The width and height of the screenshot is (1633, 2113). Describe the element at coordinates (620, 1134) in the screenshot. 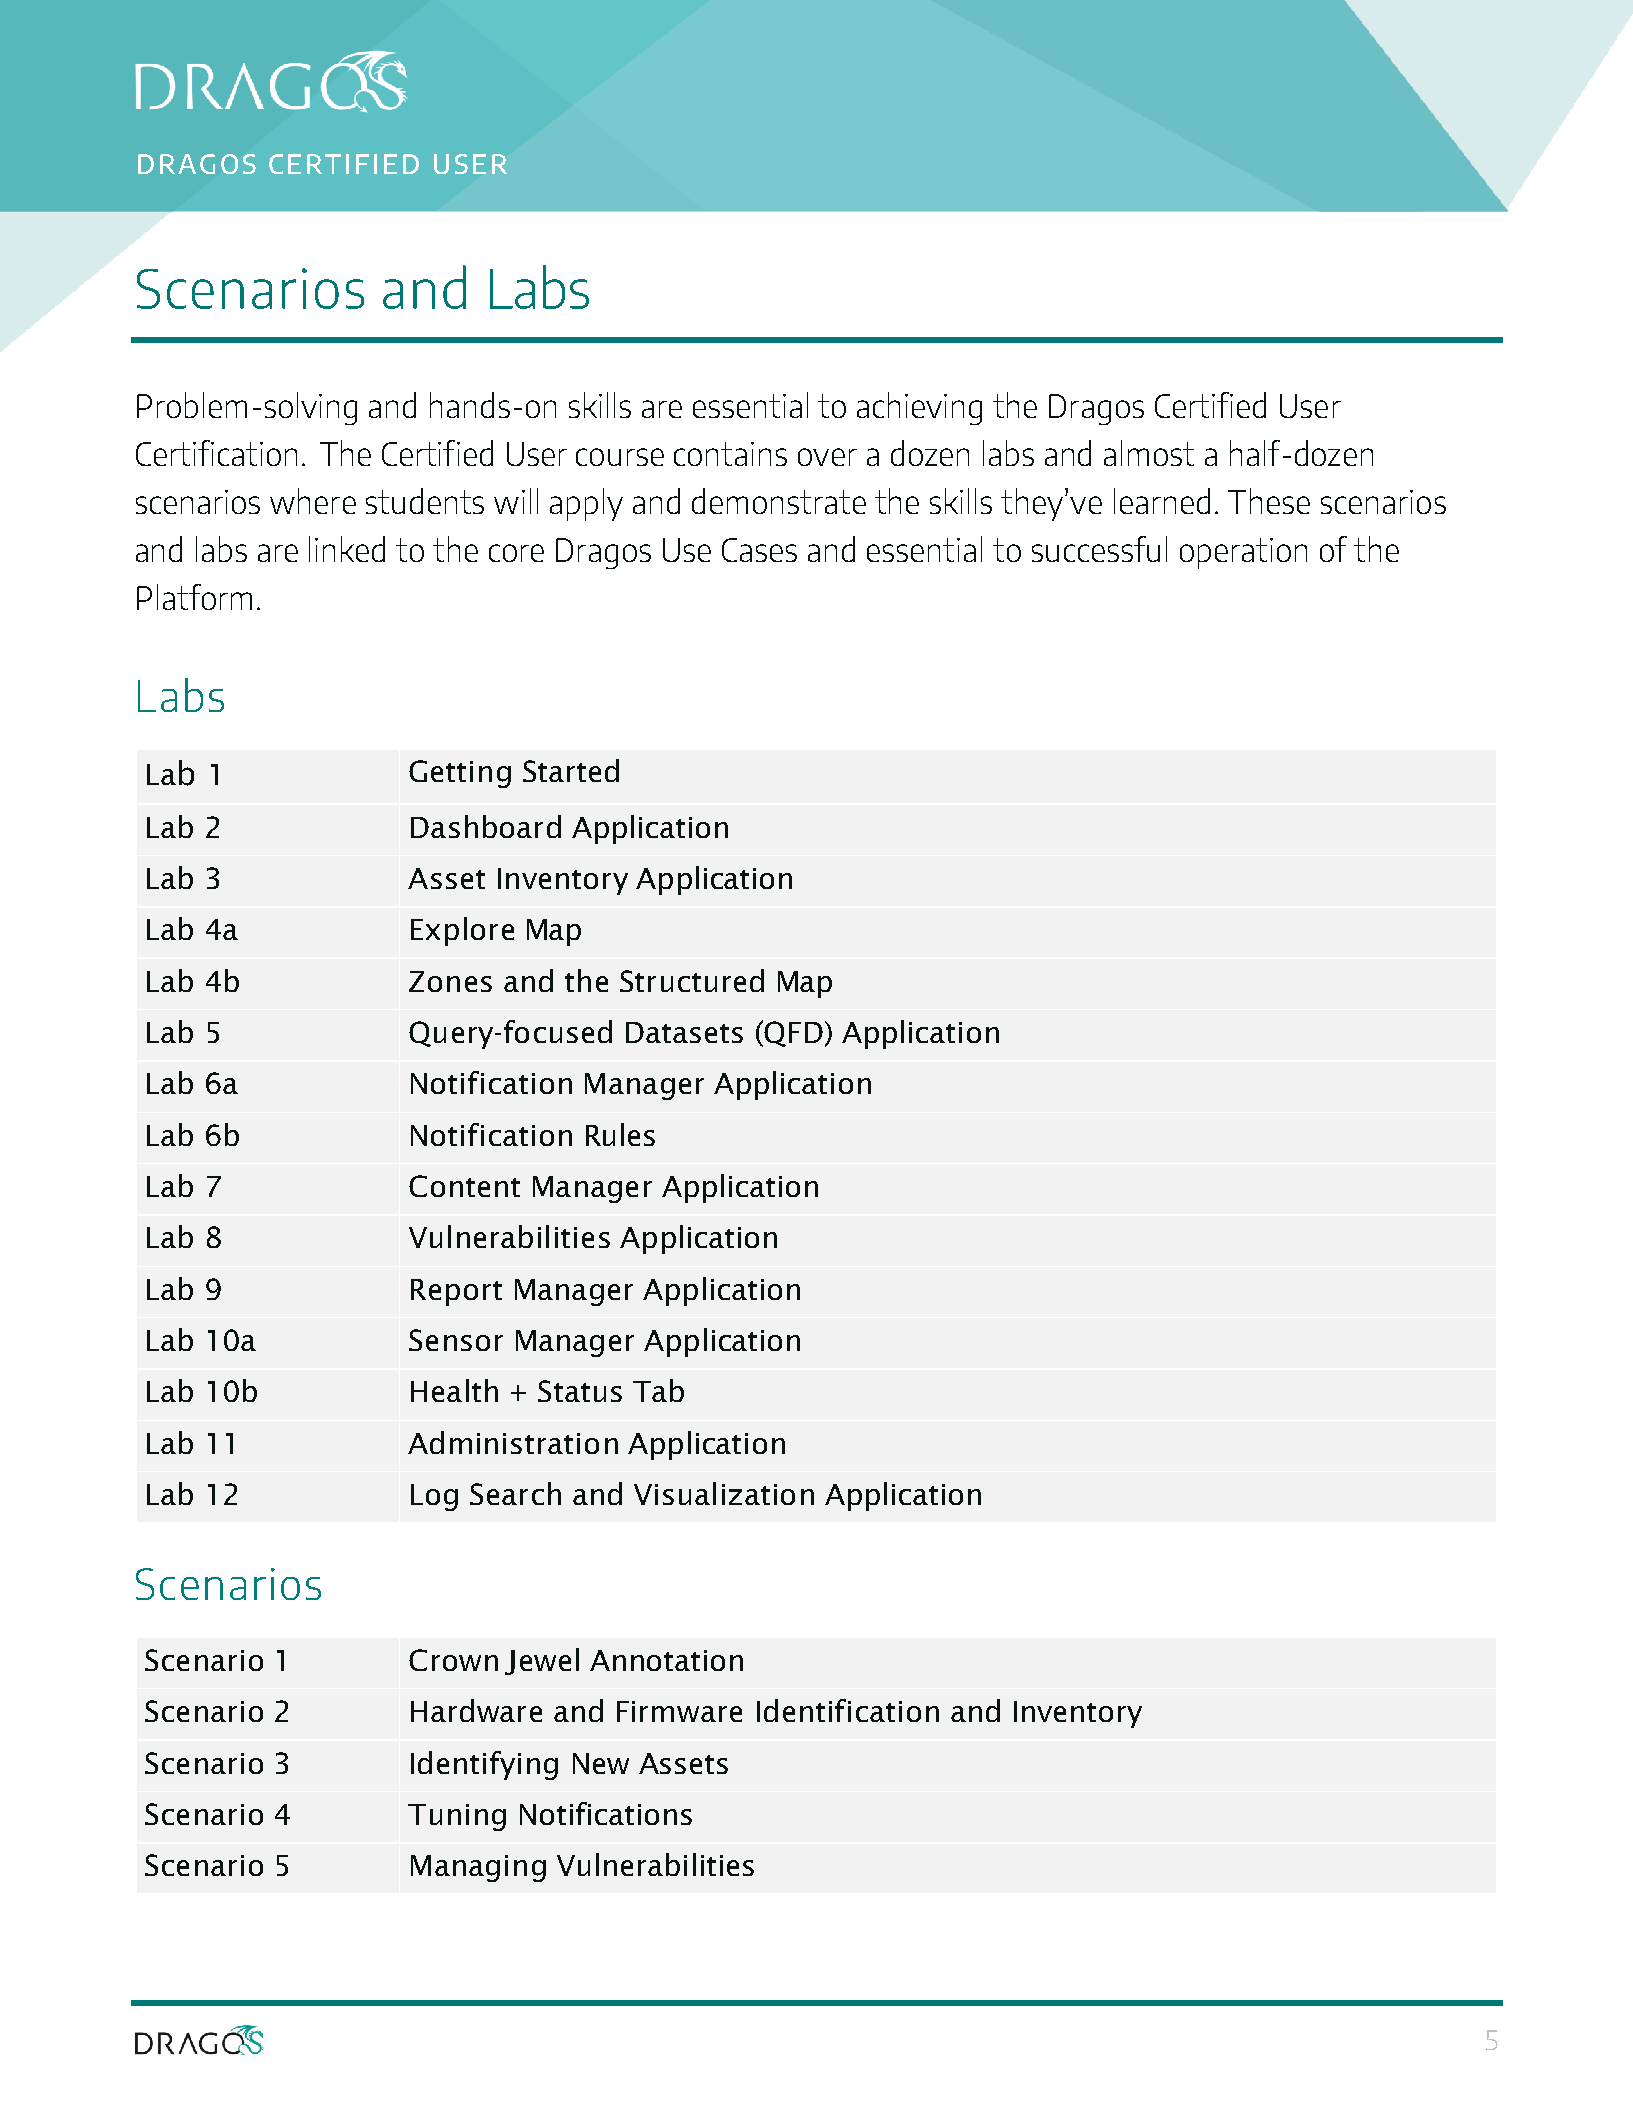

I see `Rules` at that location.
